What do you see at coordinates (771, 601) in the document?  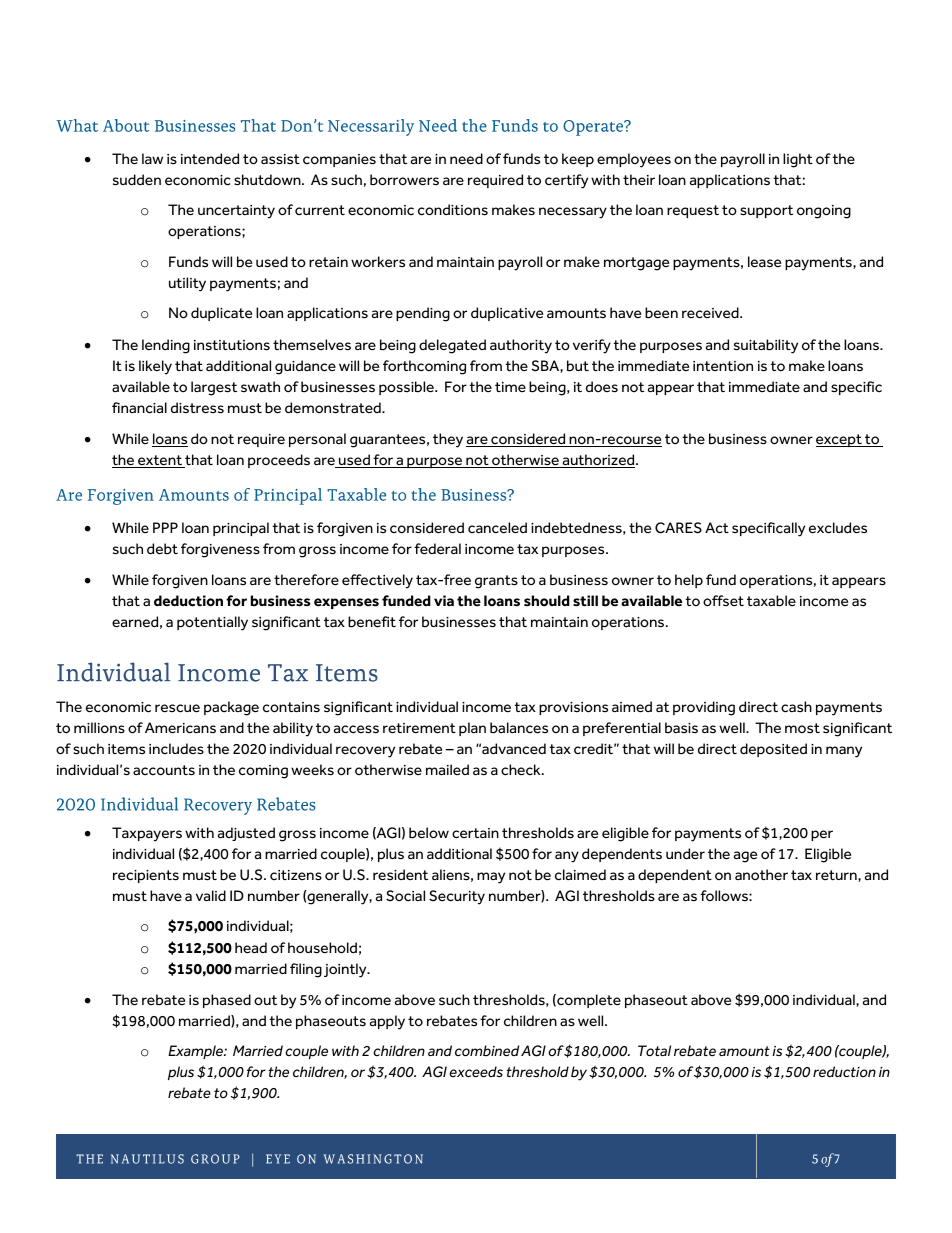 I see `taxable` at bounding box center [771, 601].
